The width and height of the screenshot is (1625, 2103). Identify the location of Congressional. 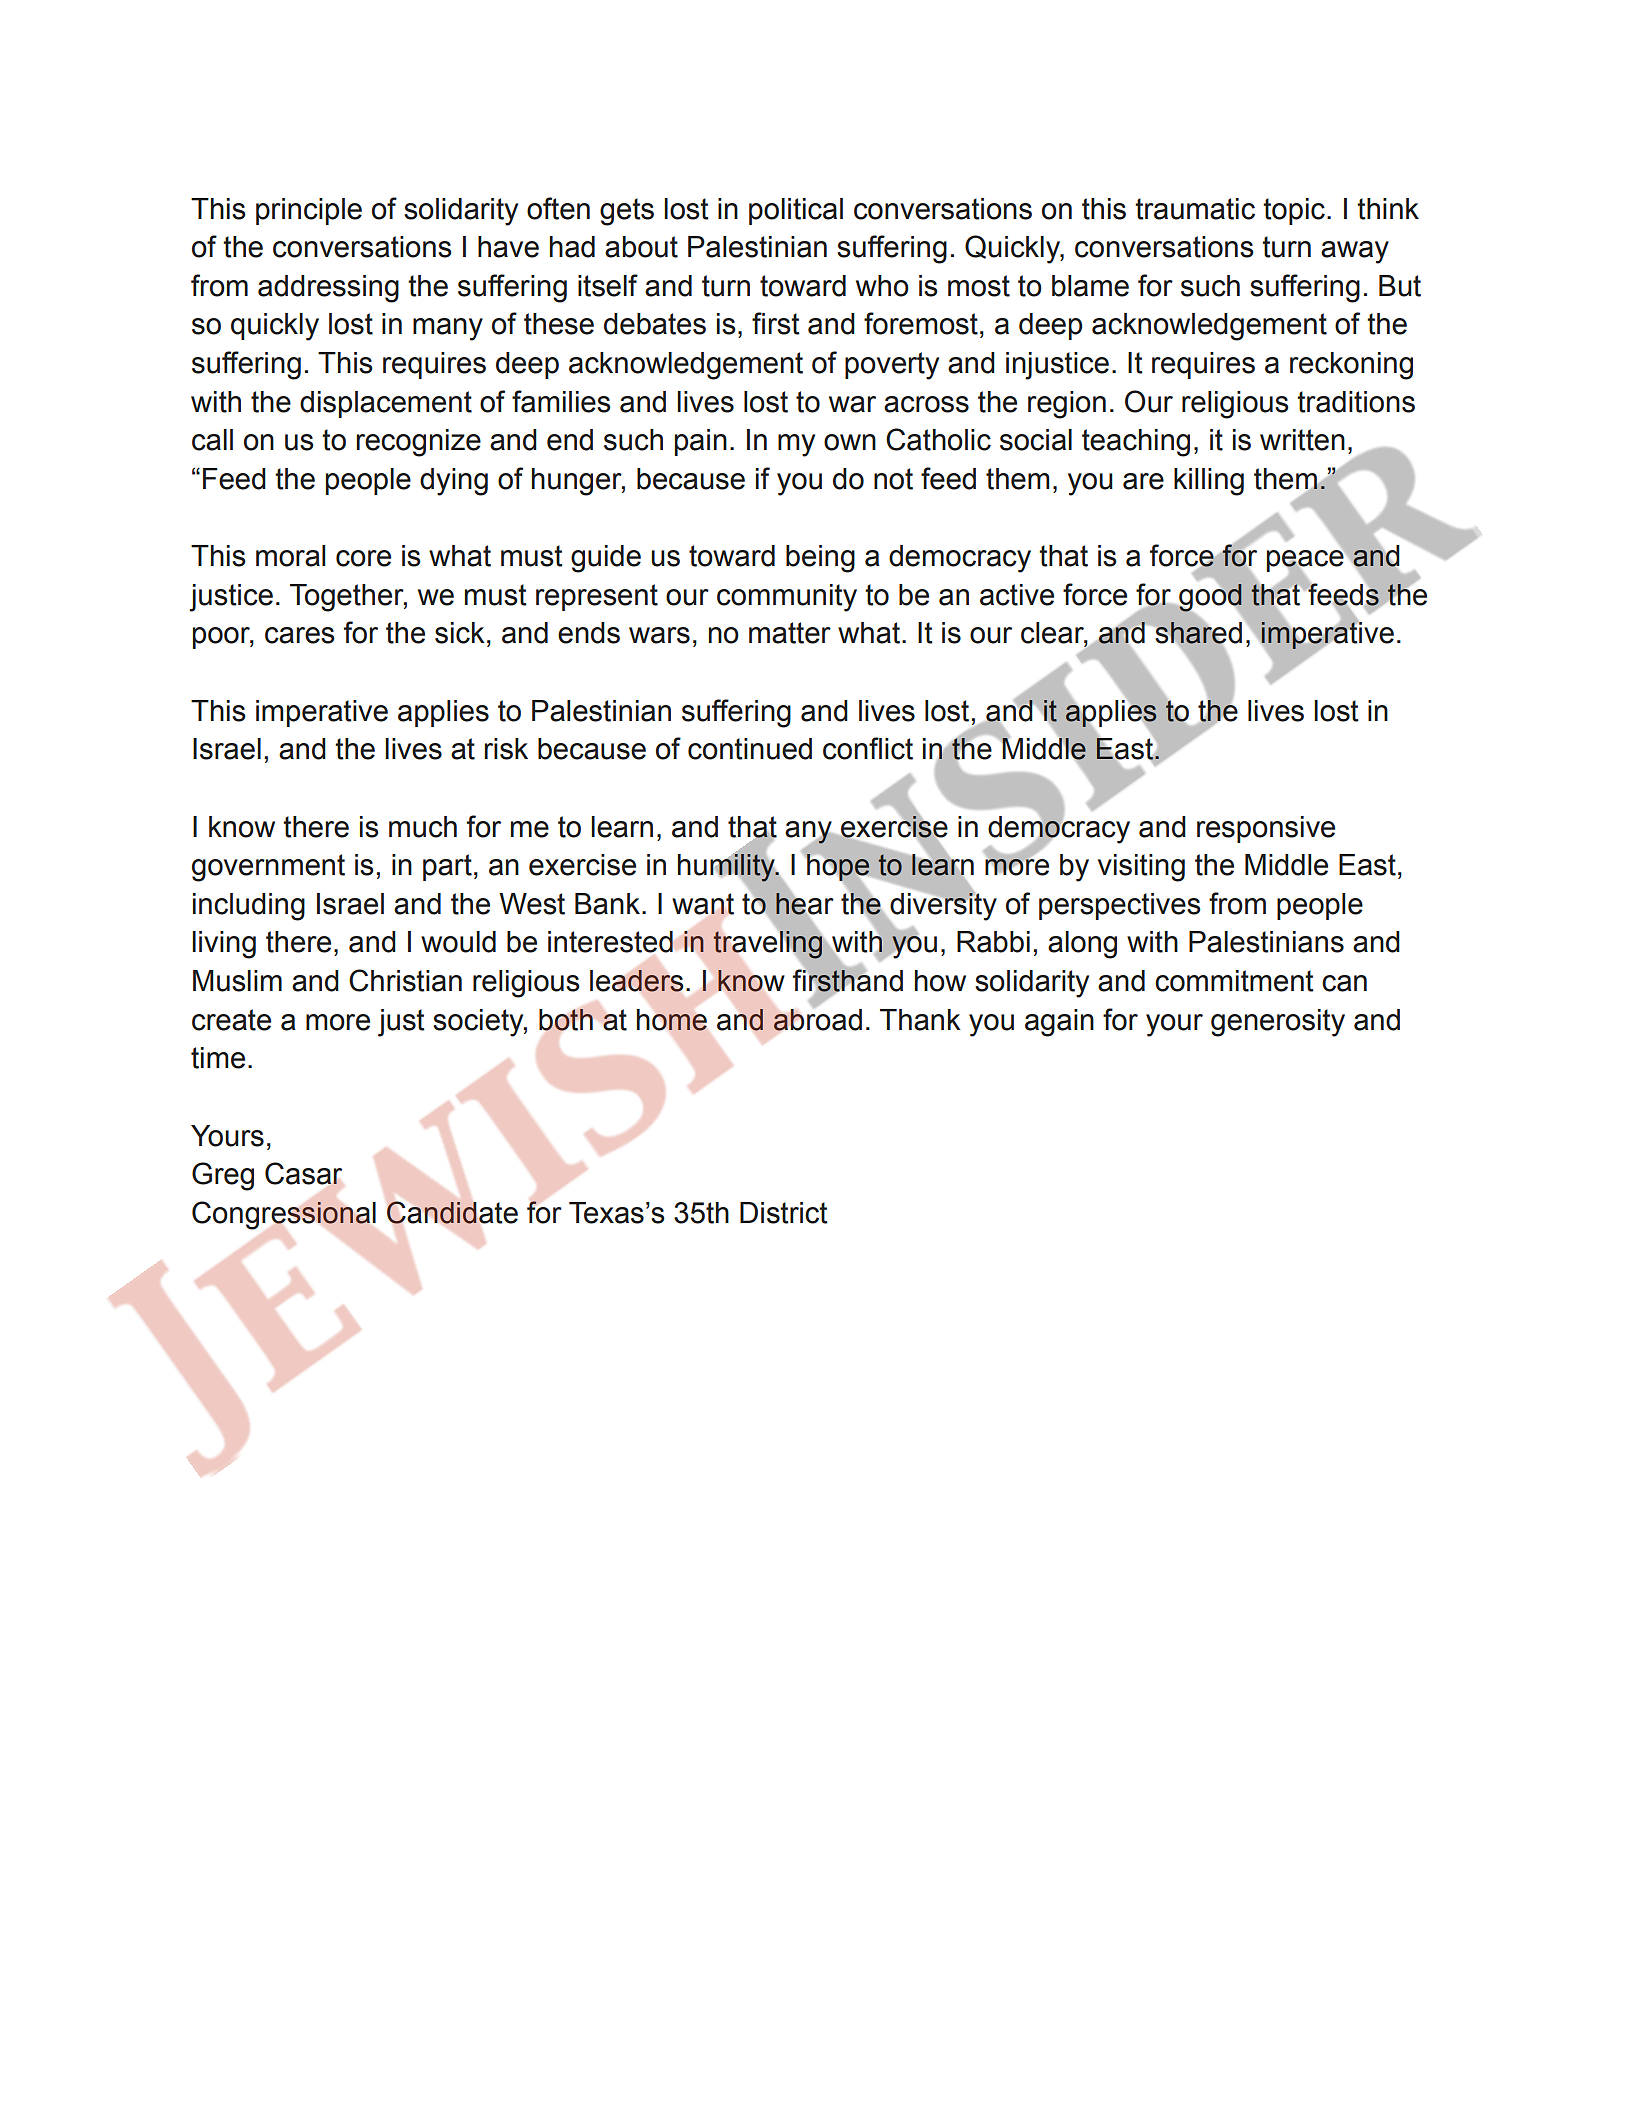
(284, 1215).
